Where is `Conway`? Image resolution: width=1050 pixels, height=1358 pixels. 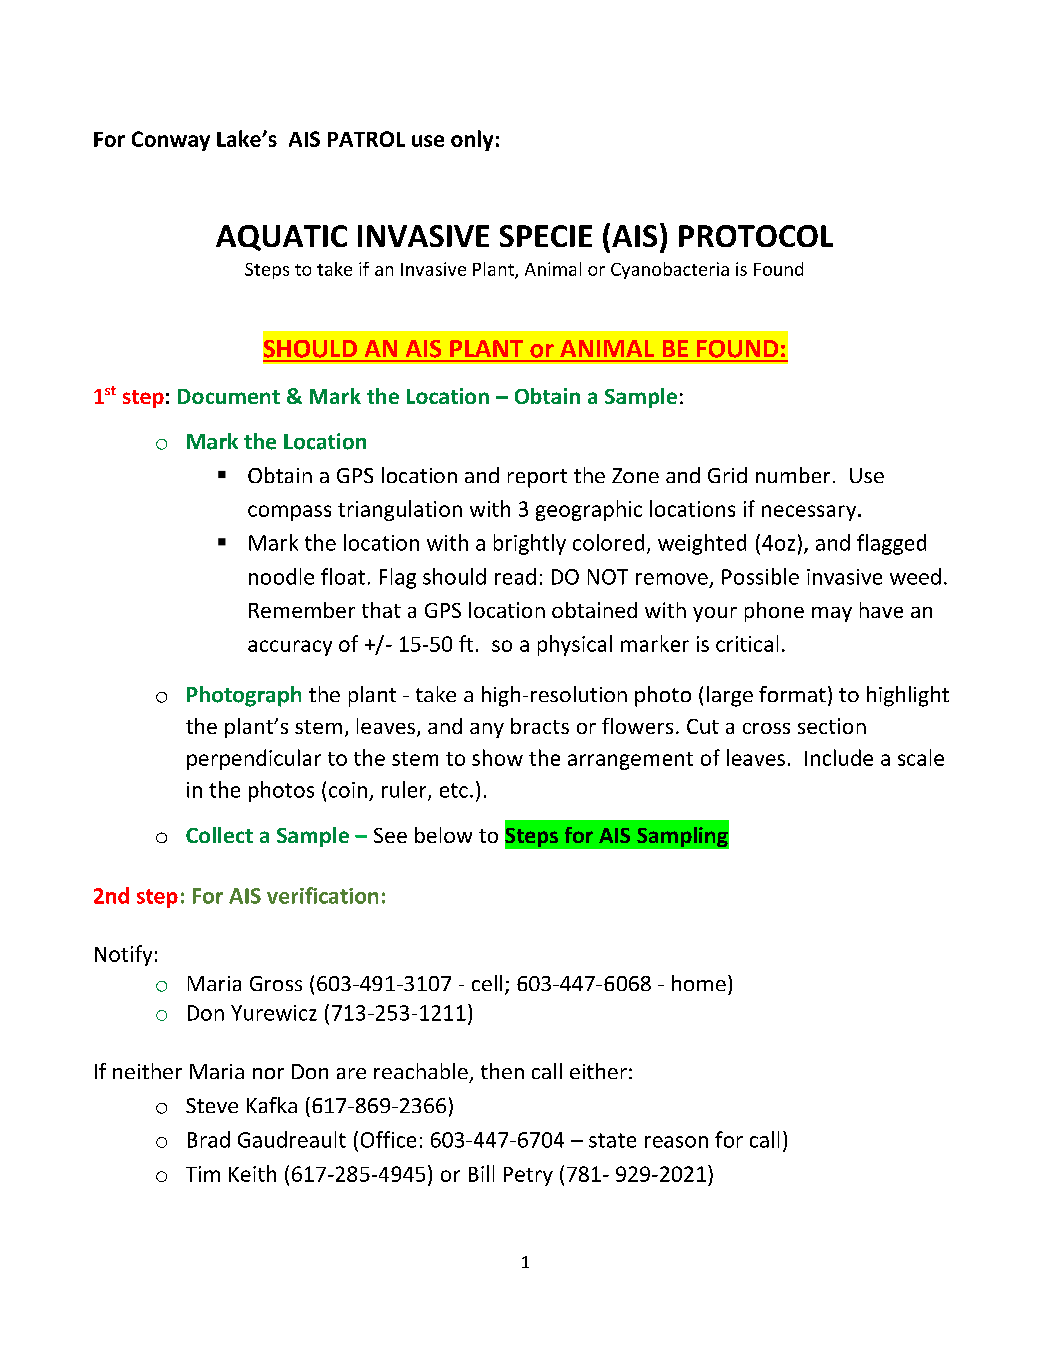
Conway is located at coordinates (171, 141).
